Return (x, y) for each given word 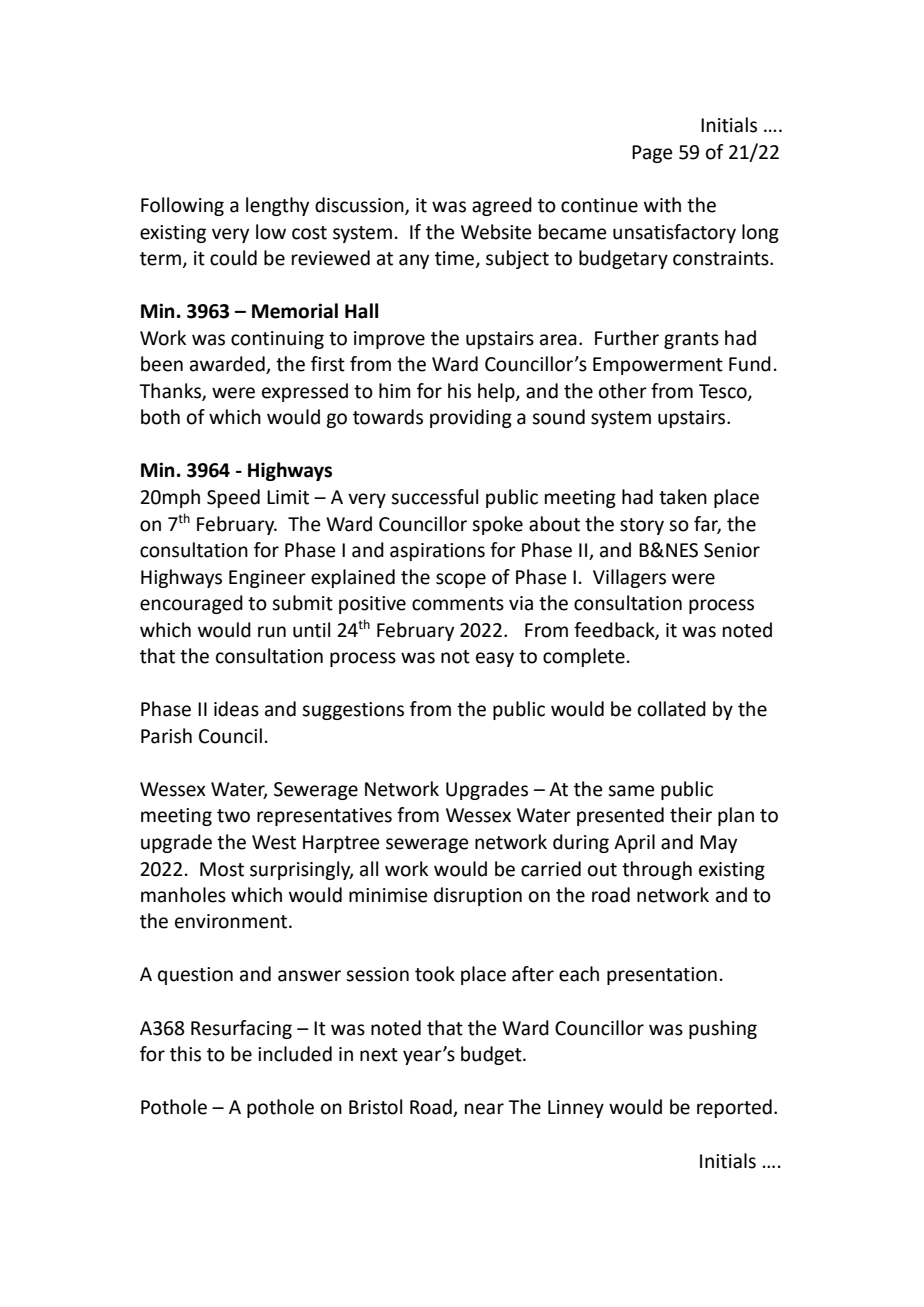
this (185, 1054)
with (662, 205)
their (691, 815)
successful (434, 497)
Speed (233, 498)
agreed (502, 206)
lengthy (277, 206)
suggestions (353, 711)
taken (683, 497)
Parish (166, 736)
